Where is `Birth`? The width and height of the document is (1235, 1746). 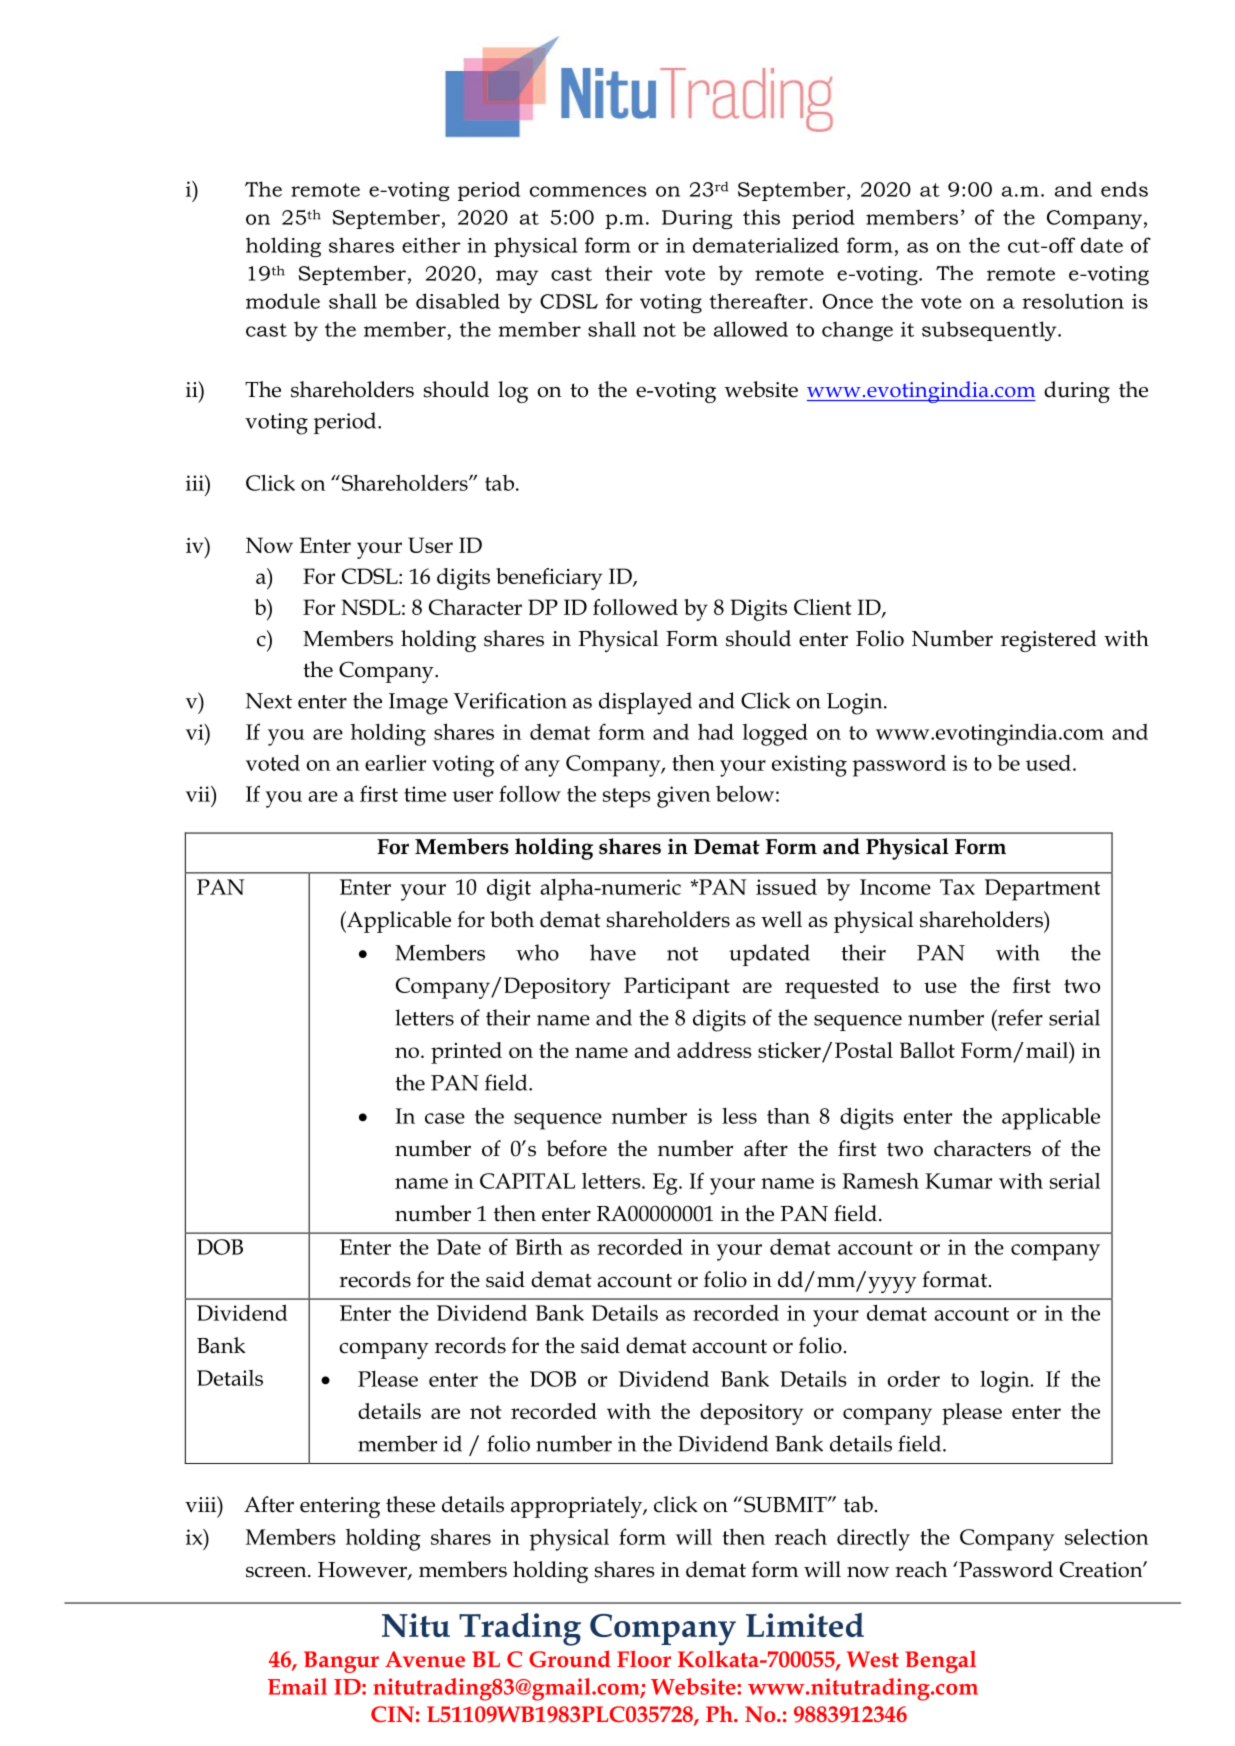
Birth is located at coordinates (539, 1246).
